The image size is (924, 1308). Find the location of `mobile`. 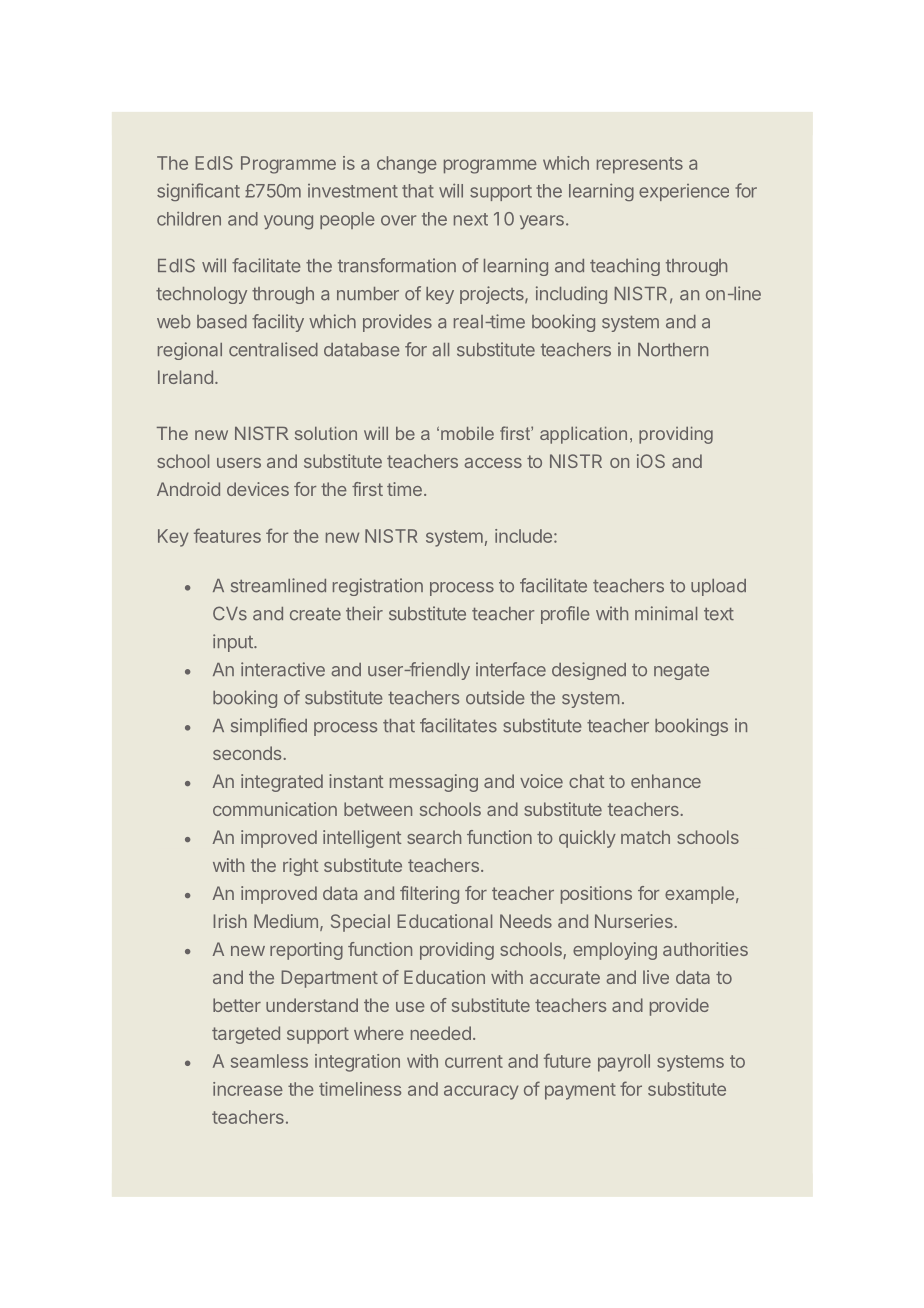

mobile is located at coordinates (467, 433).
